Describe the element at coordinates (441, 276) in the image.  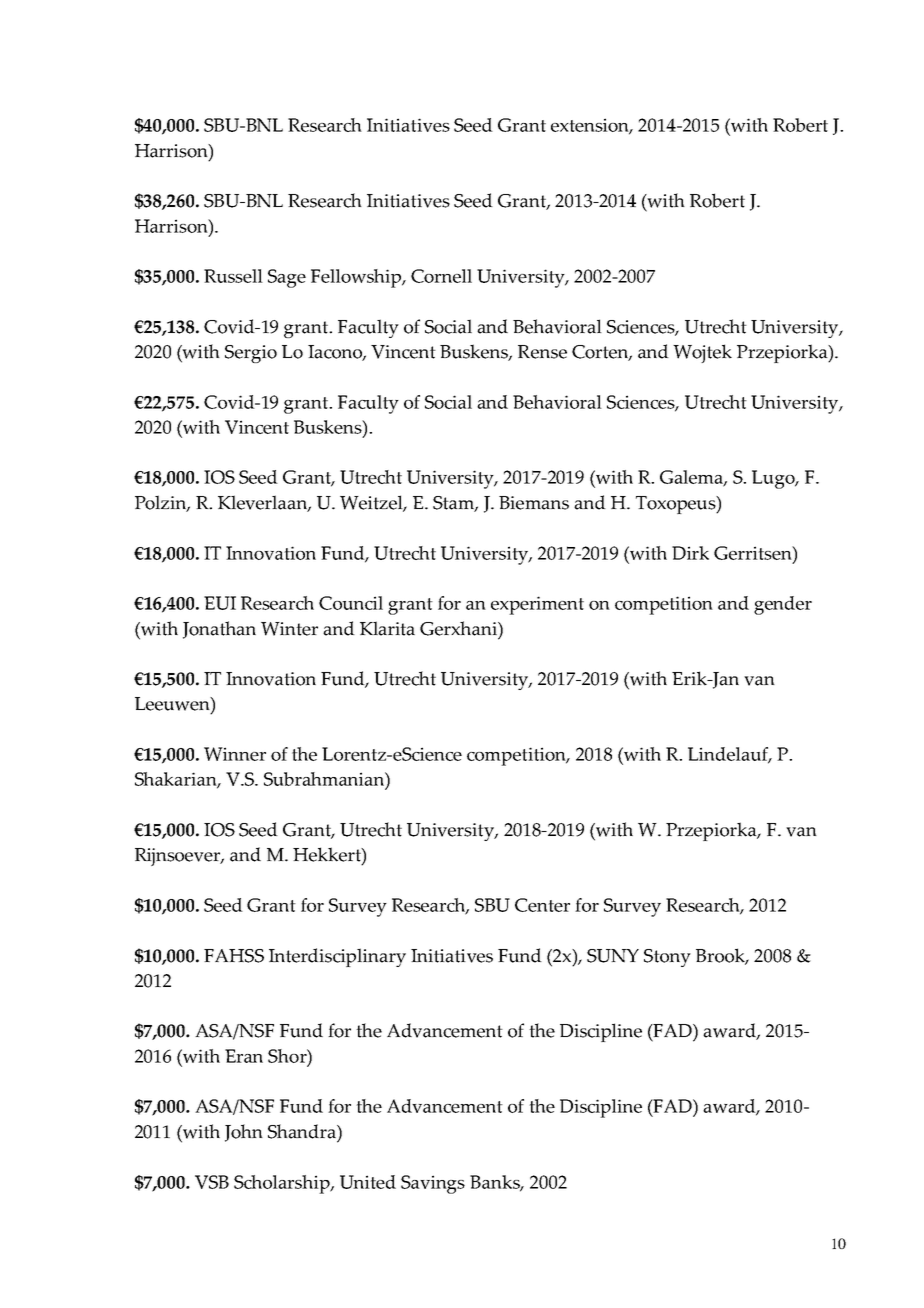
I see `Cornell` at that location.
